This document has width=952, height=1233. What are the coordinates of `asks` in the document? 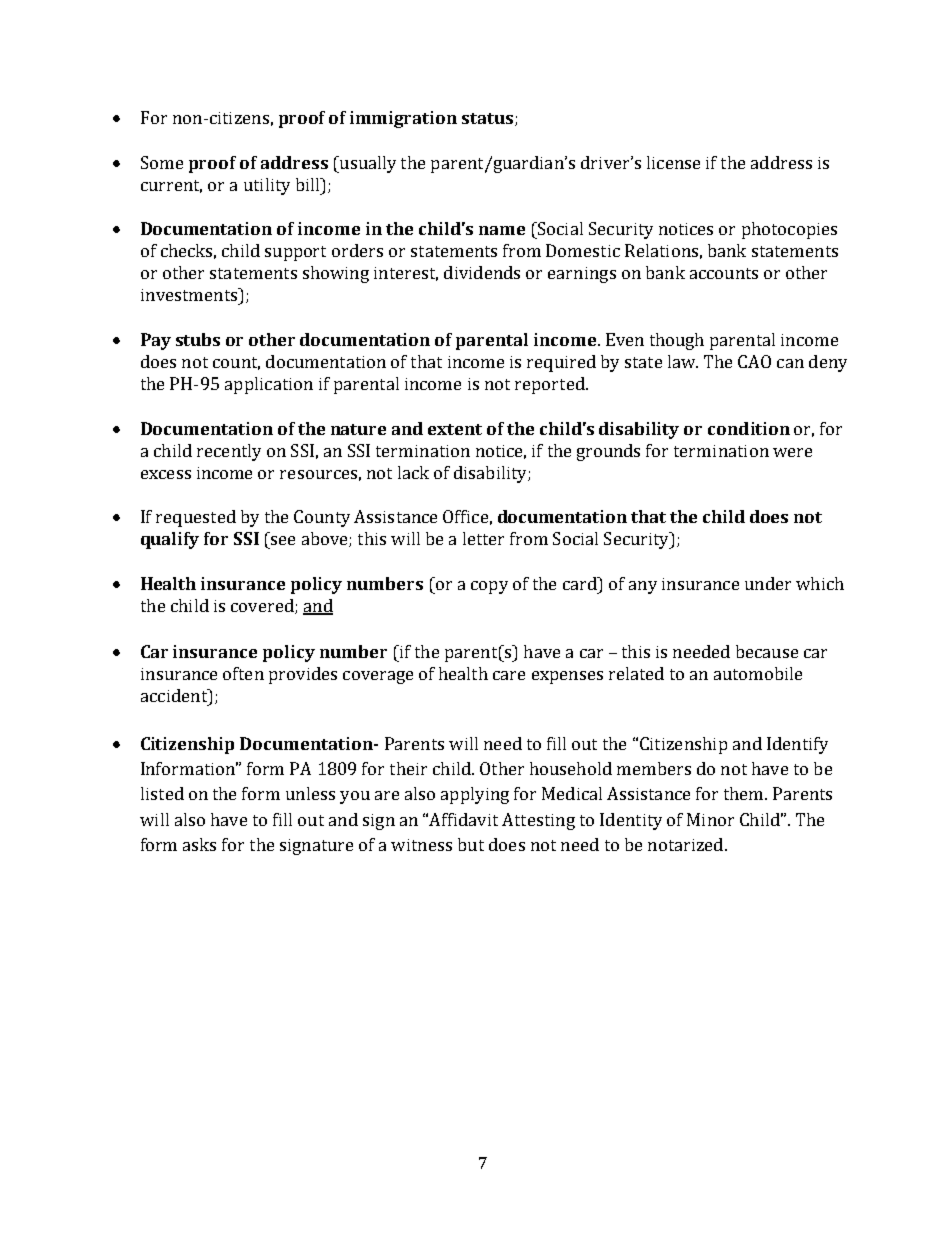 It's located at (199, 844).
